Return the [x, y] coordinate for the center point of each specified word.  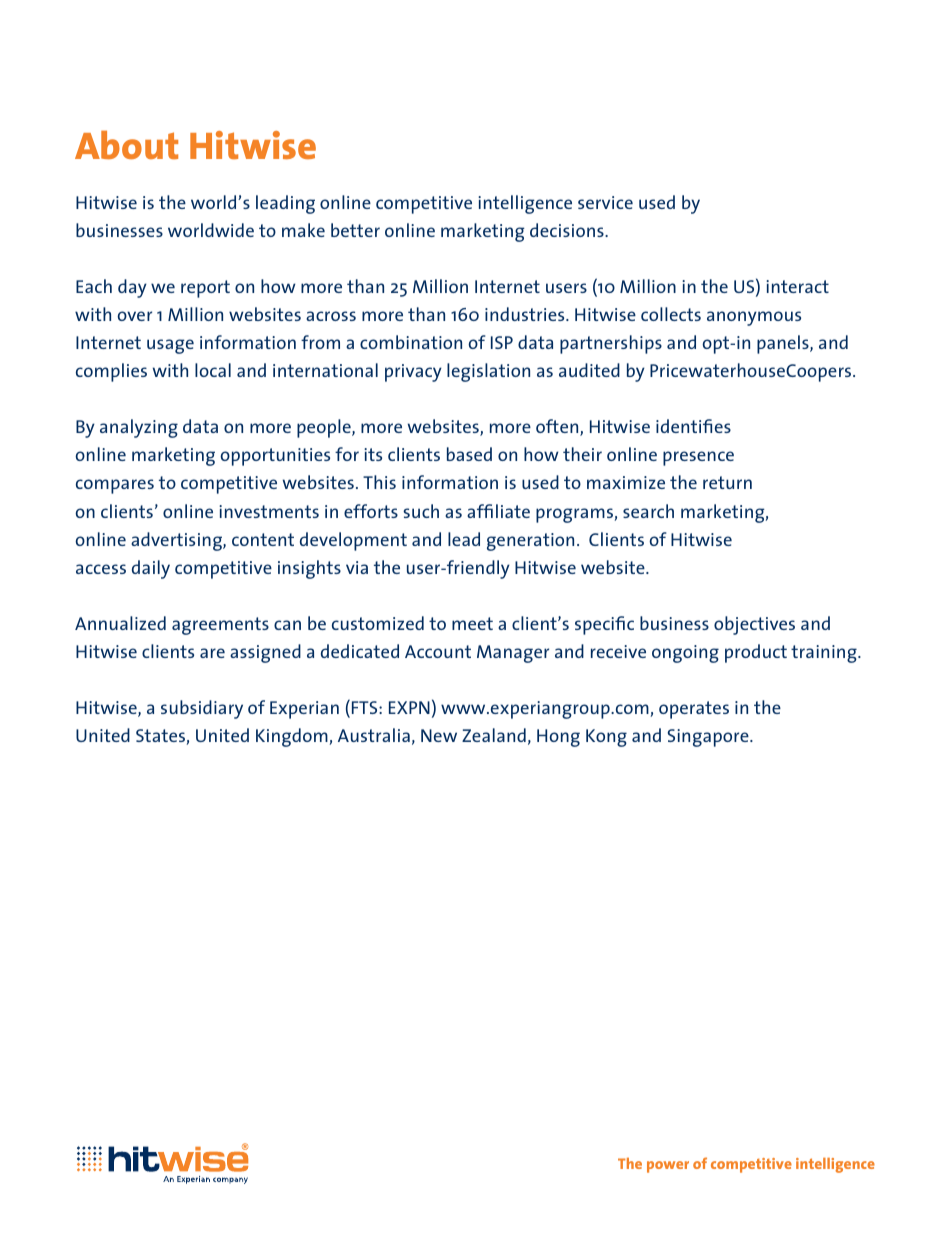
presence [698, 458]
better [355, 230]
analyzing [139, 428]
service [605, 202]
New [439, 735]
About [126, 145]
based [469, 454]
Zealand [494, 735]
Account [438, 651]
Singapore [709, 738]
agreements [220, 626]
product [756, 653]
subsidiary [202, 709]
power [668, 1167]
